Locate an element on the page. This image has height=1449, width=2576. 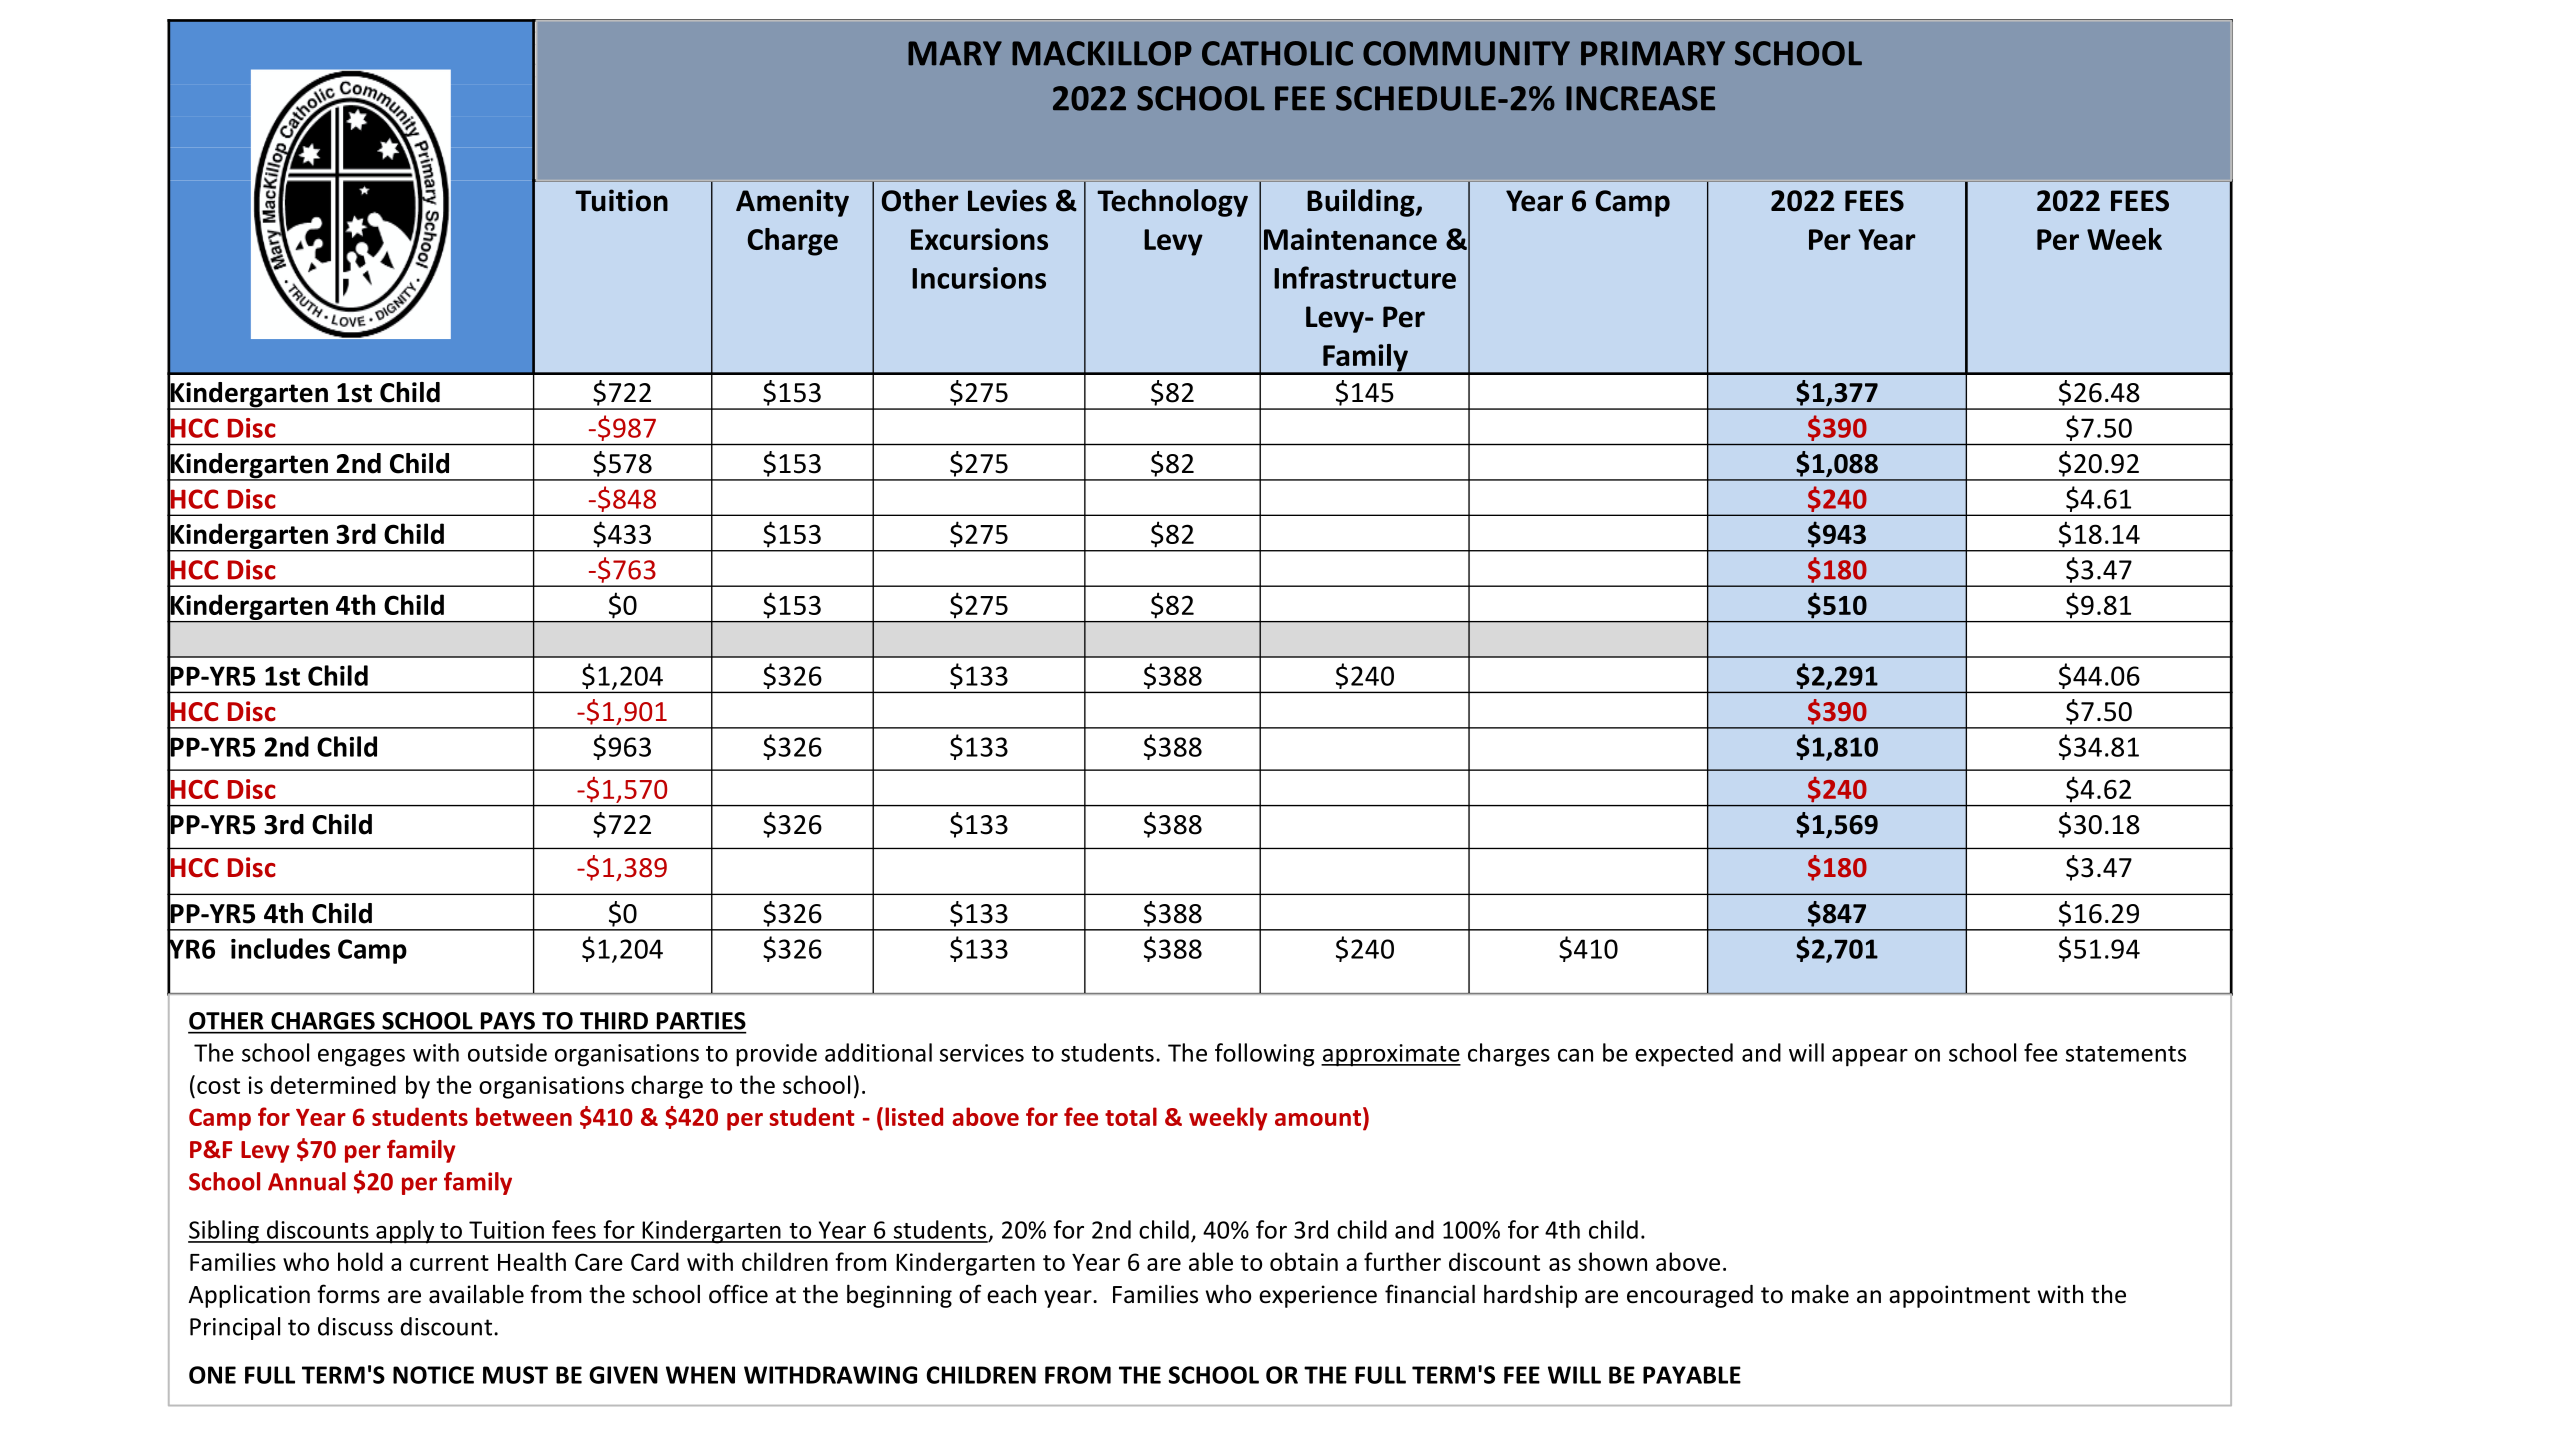
following is located at coordinates (1264, 1055).
